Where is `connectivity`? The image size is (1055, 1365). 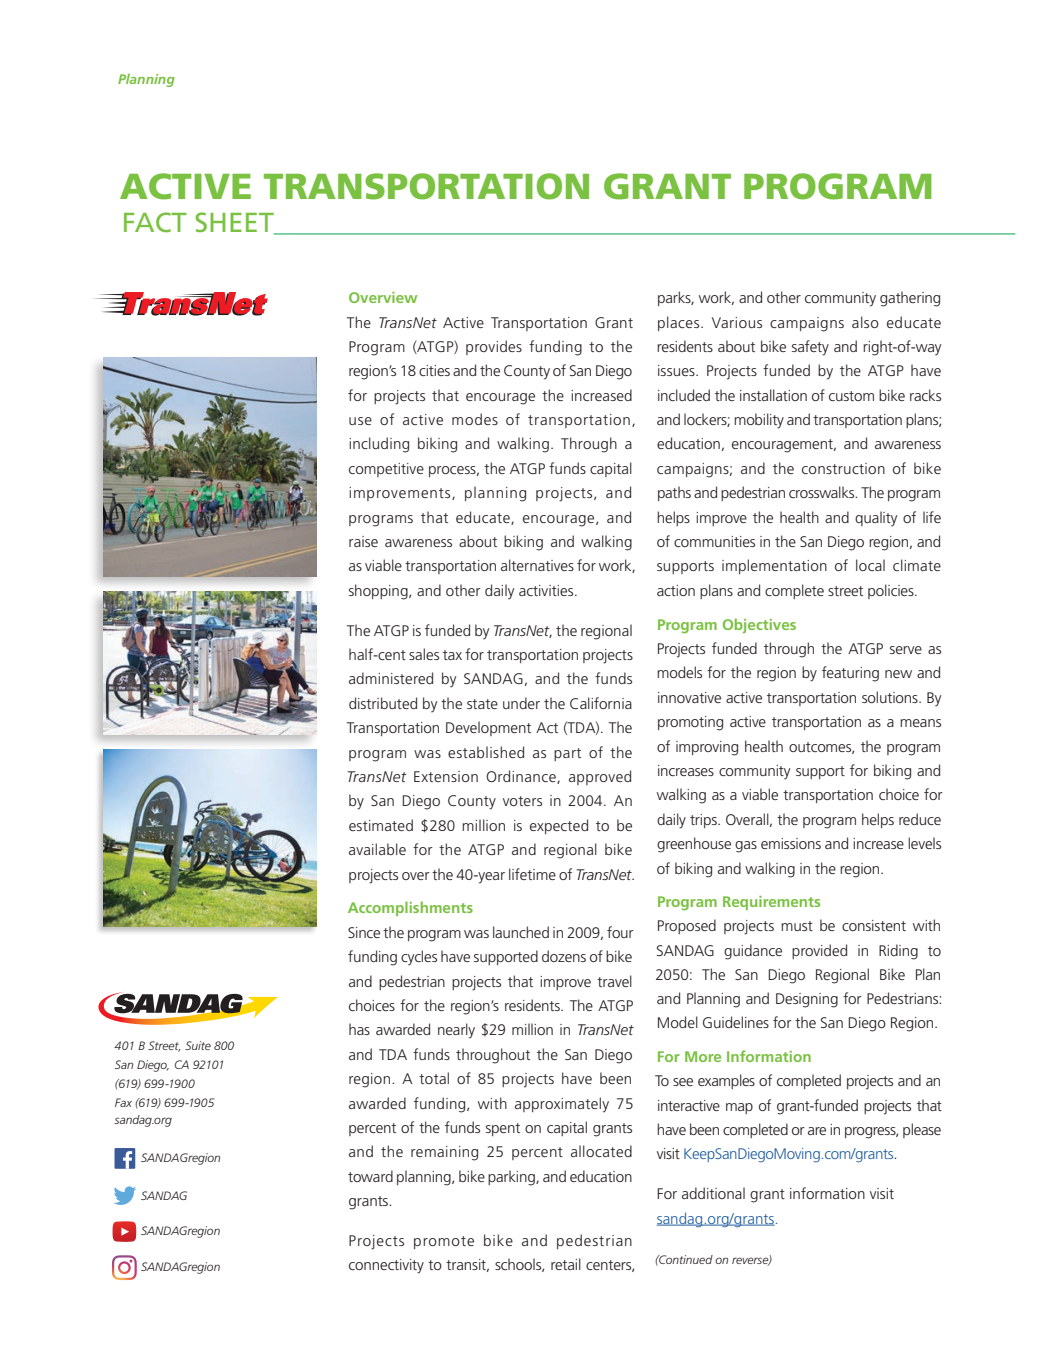 connectivity is located at coordinates (386, 1266).
